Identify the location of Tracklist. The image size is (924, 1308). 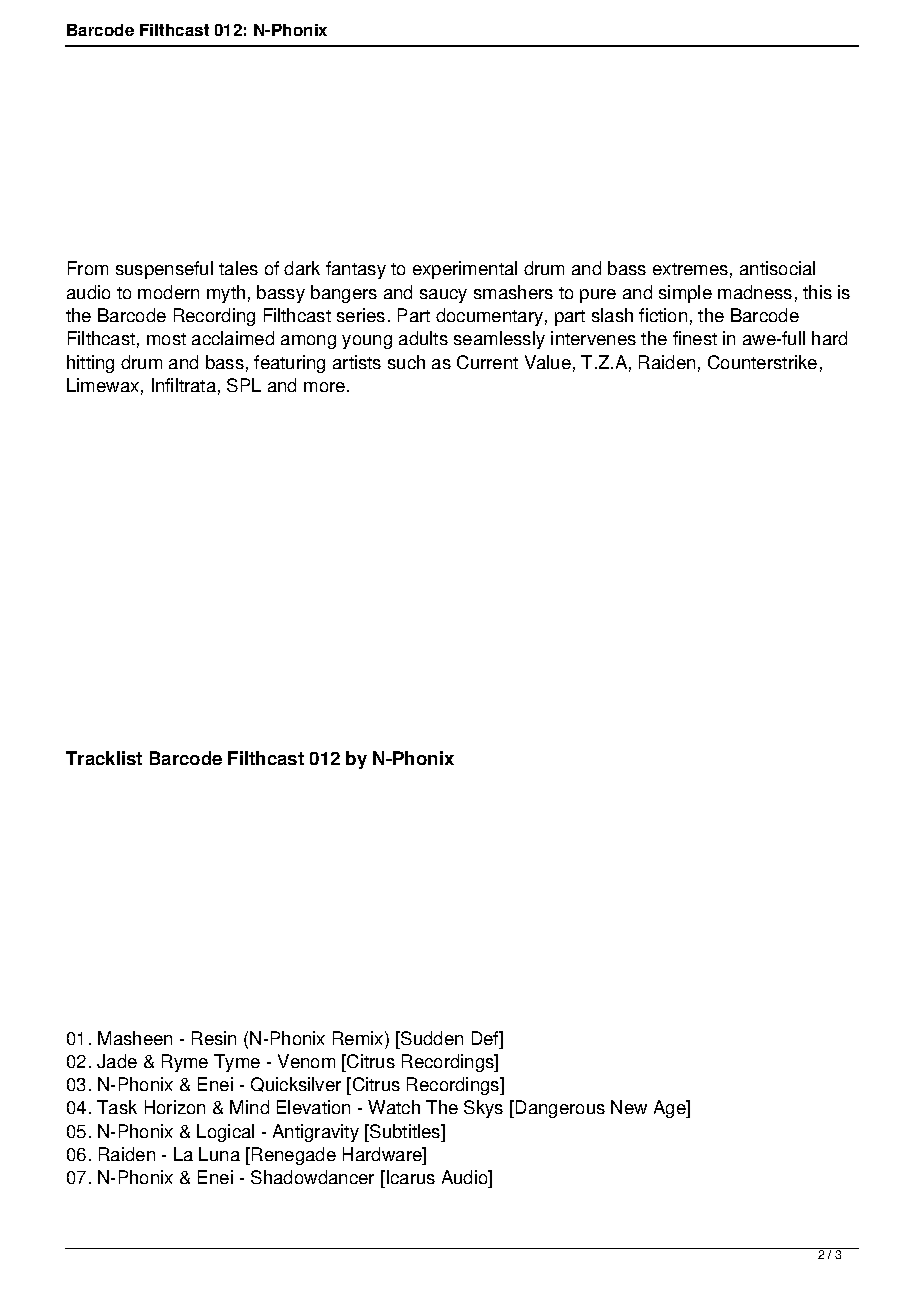
(104, 758).
